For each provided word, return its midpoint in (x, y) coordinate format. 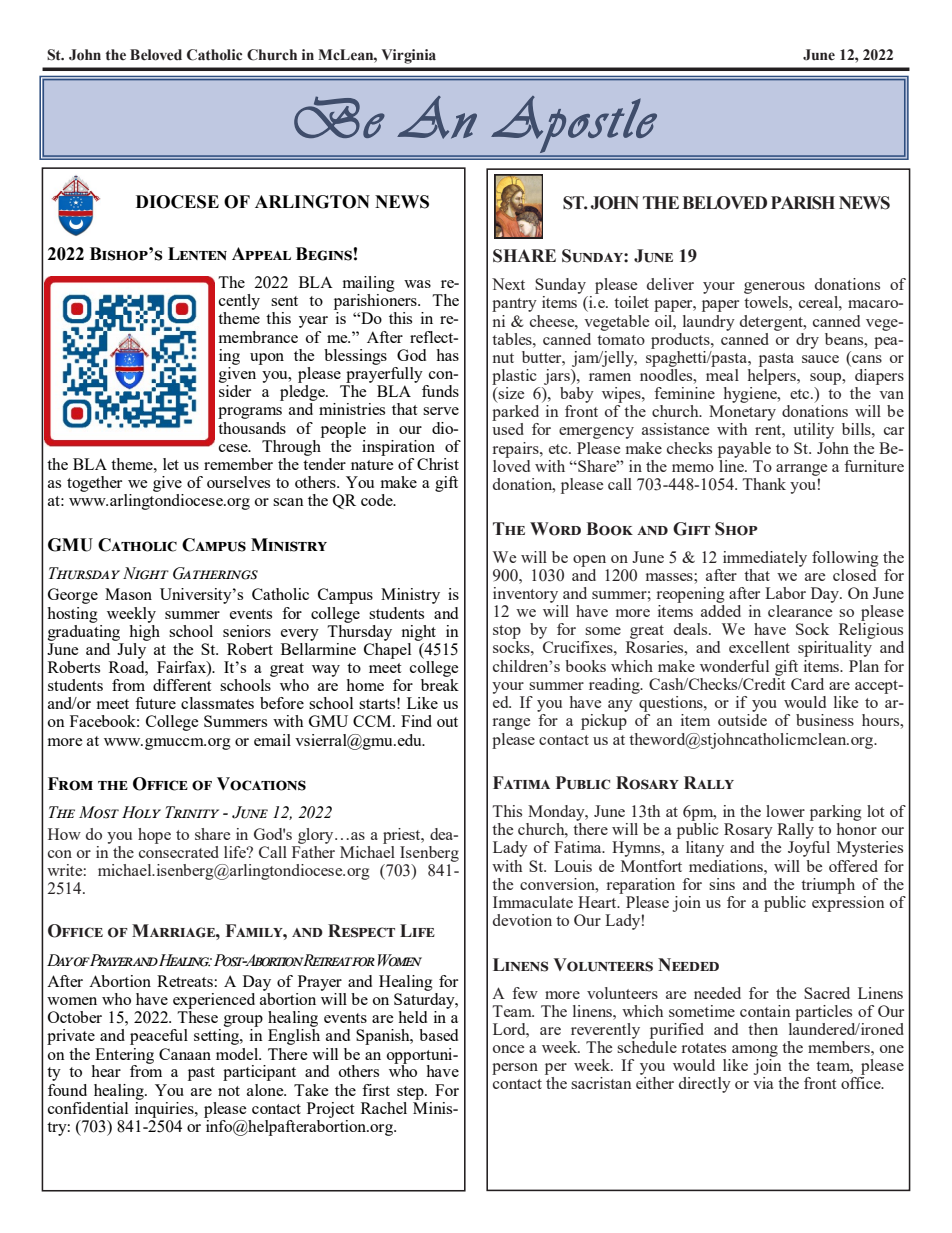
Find (416, 721)
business (825, 720)
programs (250, 413)
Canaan (185, 1054)
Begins (324, 254)
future (155, 703)
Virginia (409, 56)
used (508, 429)
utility (813, 431)
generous (774, 289)
